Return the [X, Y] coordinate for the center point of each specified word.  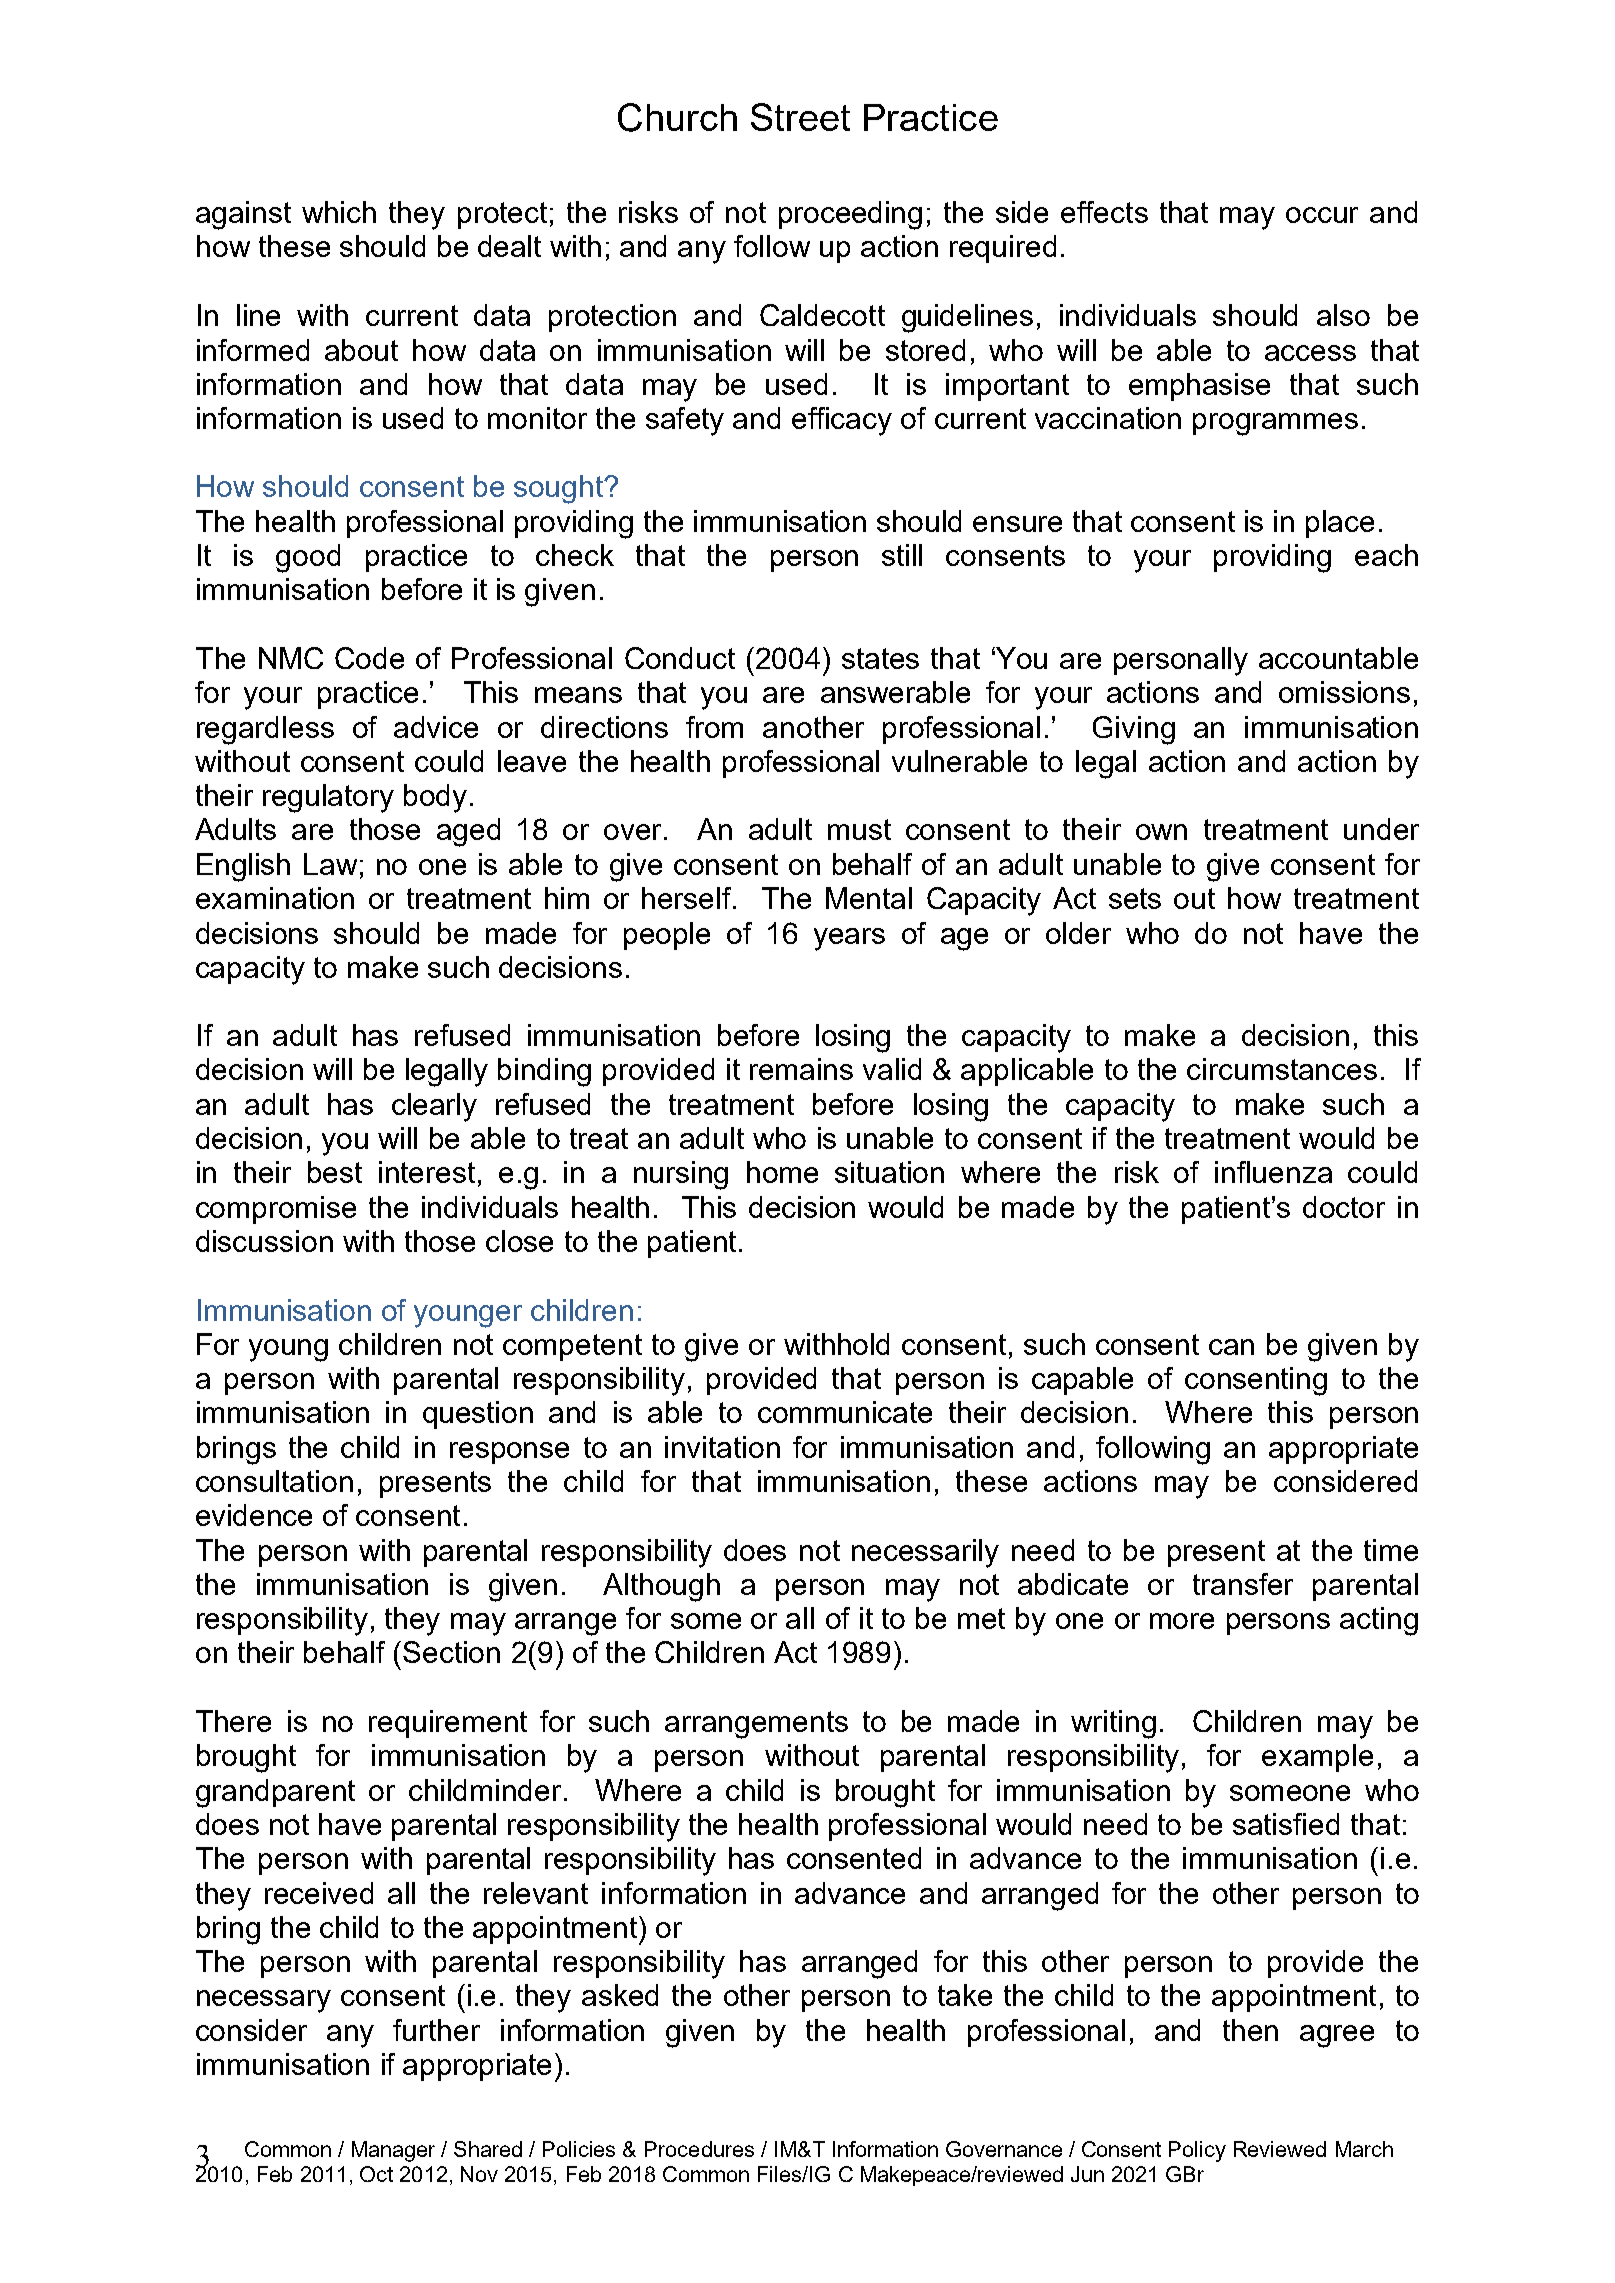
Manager [393, 2151]
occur [1322, 215]
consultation [274, 1481]
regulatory [328, 798]
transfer [1243, 1584]
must [859, 829]
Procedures [699, 2149]
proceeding [850, 215]
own [1161, 832]
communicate [845, 1412]
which [339, 212]
